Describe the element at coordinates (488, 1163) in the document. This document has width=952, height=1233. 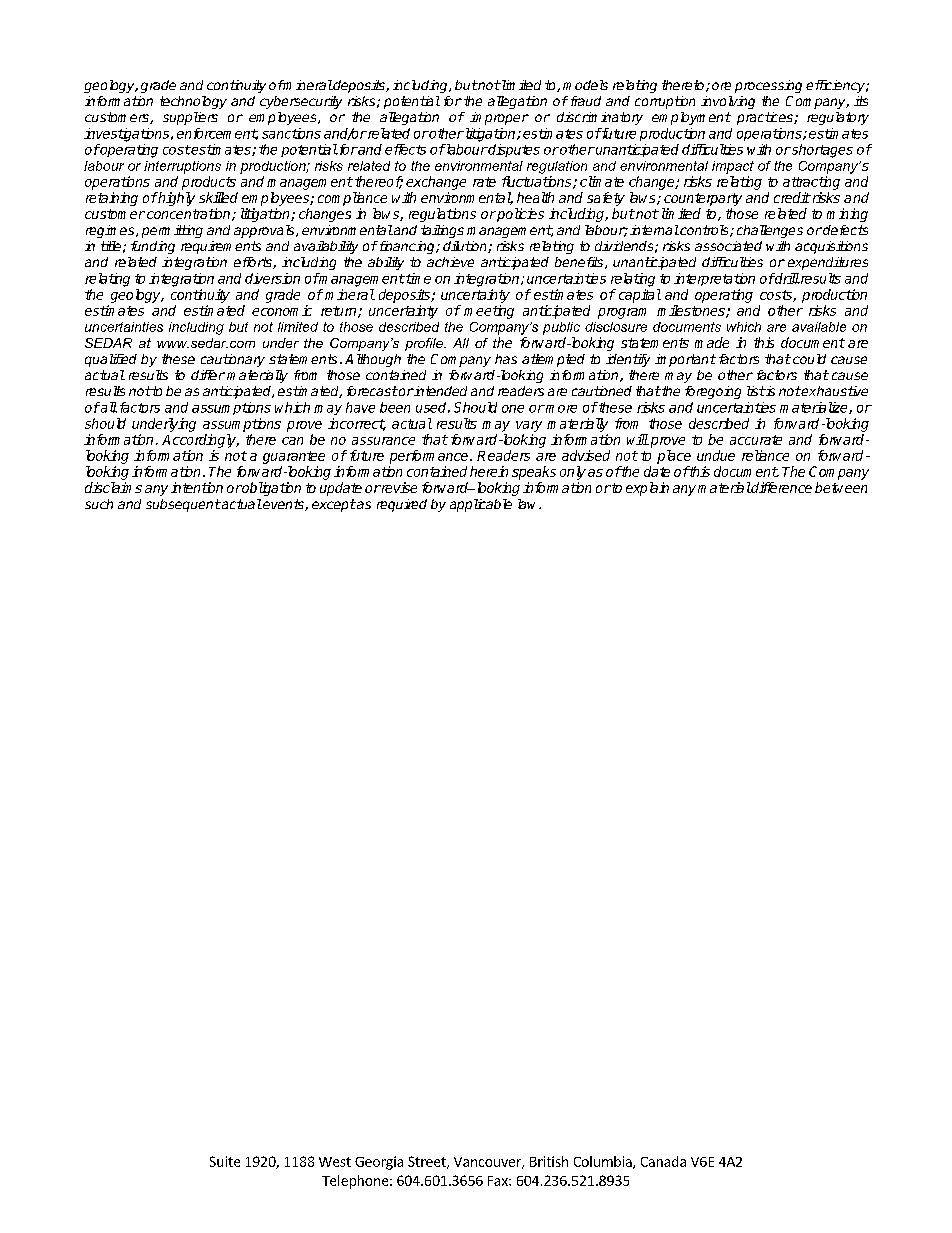
I see `Vancouver` at that location.
